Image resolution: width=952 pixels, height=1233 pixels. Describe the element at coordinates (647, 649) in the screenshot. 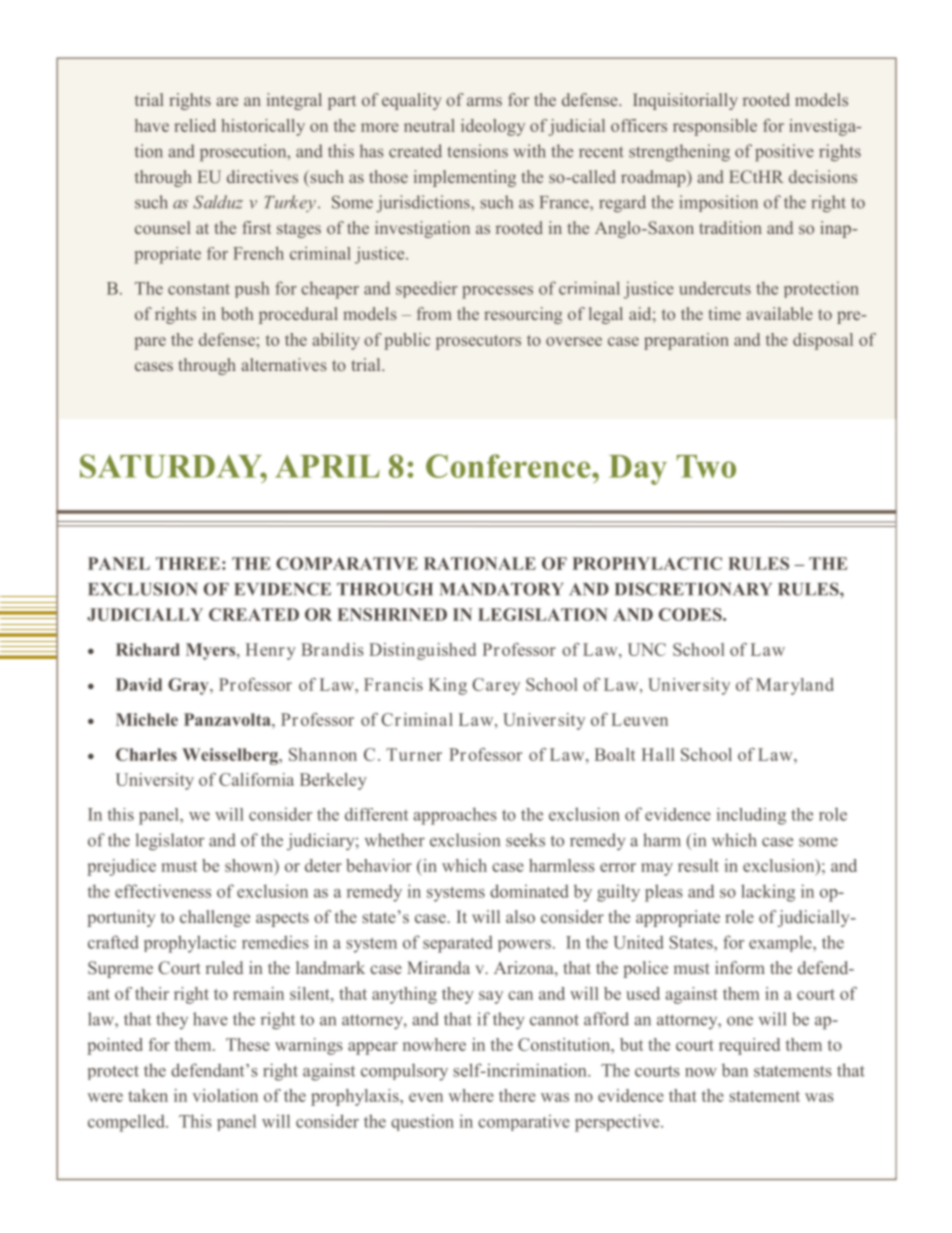

I see `UNC` at that location.
